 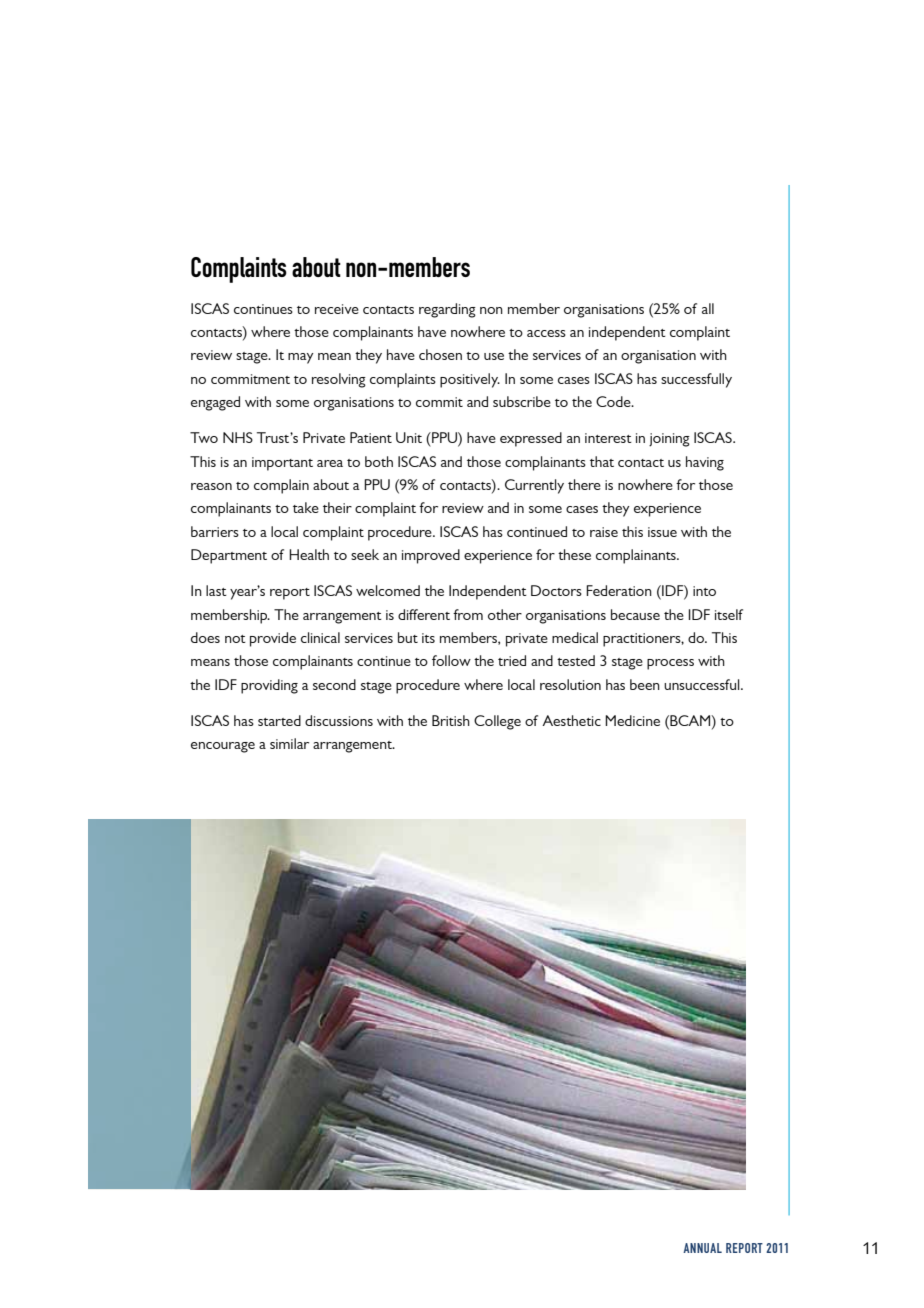 What do you see at coordinates (451, 720) in the page?
I see `British` at bounding box center [451, 720].
